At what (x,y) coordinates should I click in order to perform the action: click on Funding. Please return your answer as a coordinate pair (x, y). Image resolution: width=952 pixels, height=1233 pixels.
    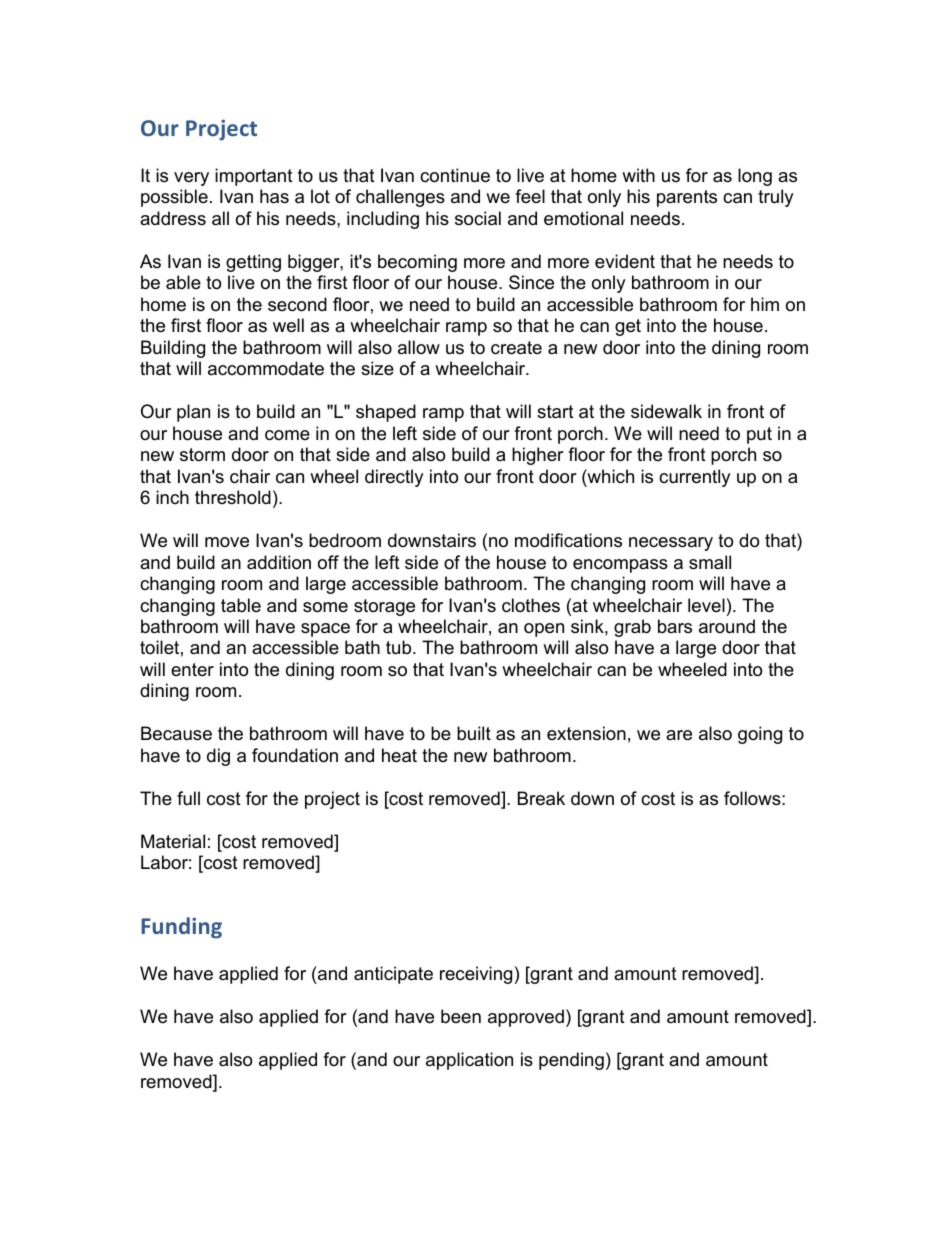
    Looking at the image, I should click on (181, 928).
